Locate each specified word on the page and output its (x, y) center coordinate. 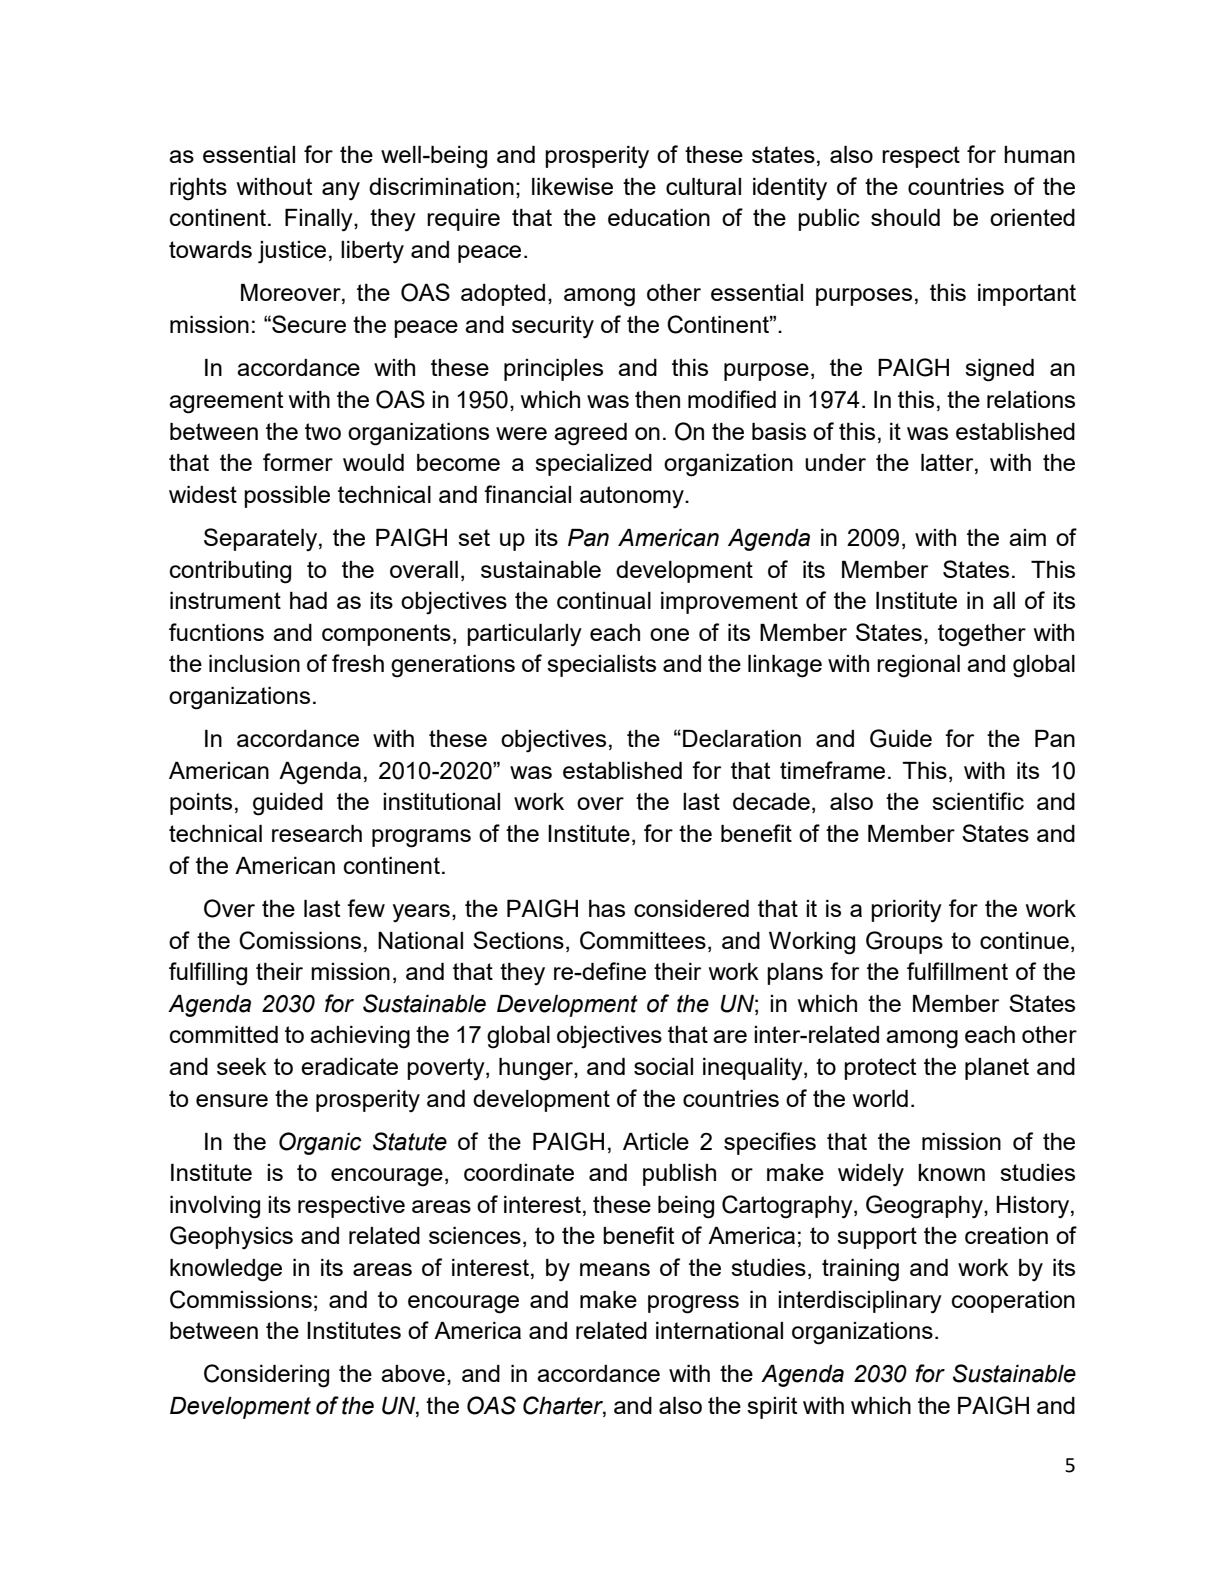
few (366, 908)
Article (656, 1141)
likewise (572, 186)
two (323, 431)
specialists (601, 666)
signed (999, 370)
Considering (266, 1376)
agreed (590, 434)
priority (906, 911)
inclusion (254, 663)
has (607, 908)
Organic (320, 1143)
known (951, 1172)
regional (918, 666)
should (905, 217)
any (341, 191)
